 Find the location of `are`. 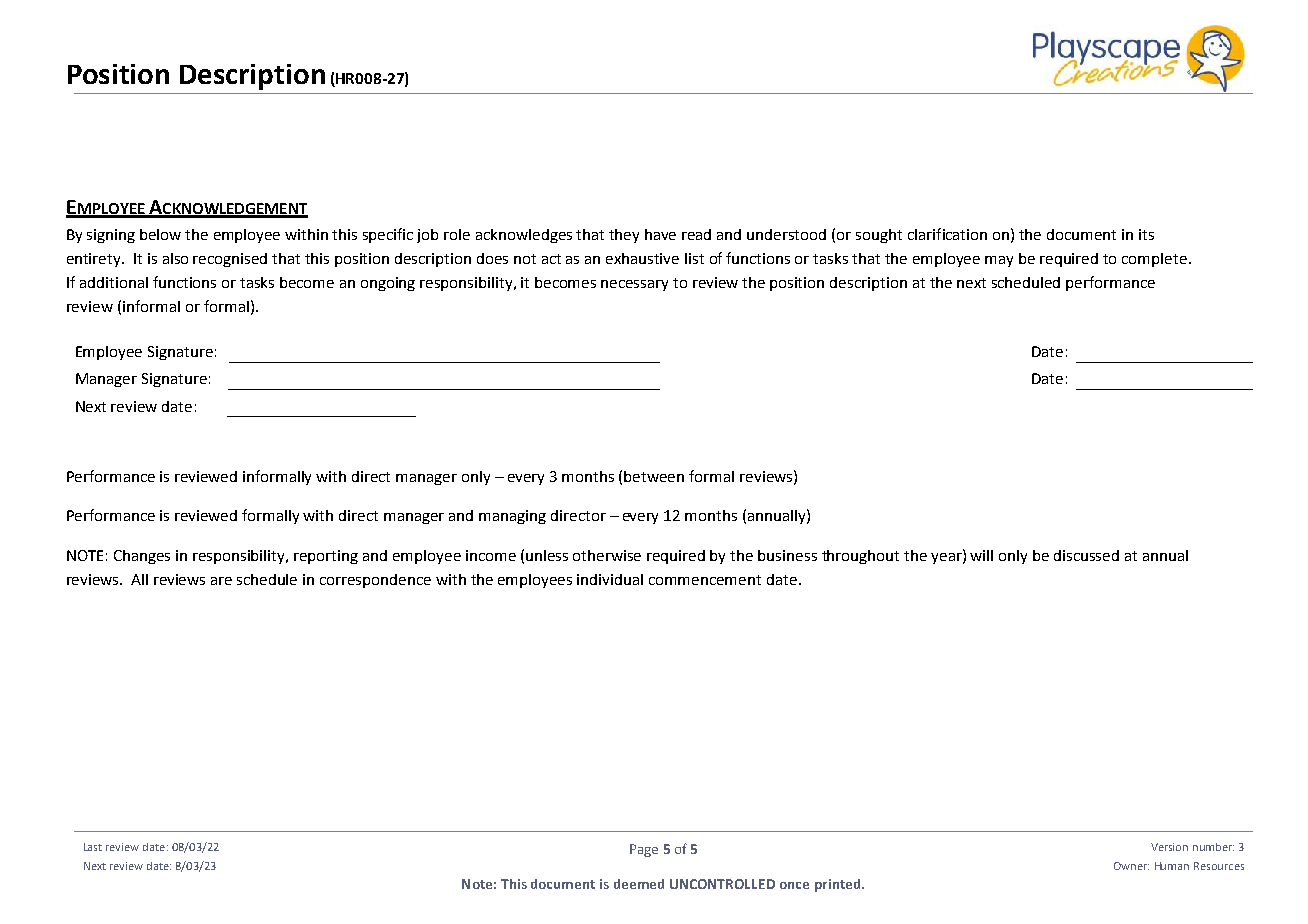

are is located at coordinates (221, 581).
